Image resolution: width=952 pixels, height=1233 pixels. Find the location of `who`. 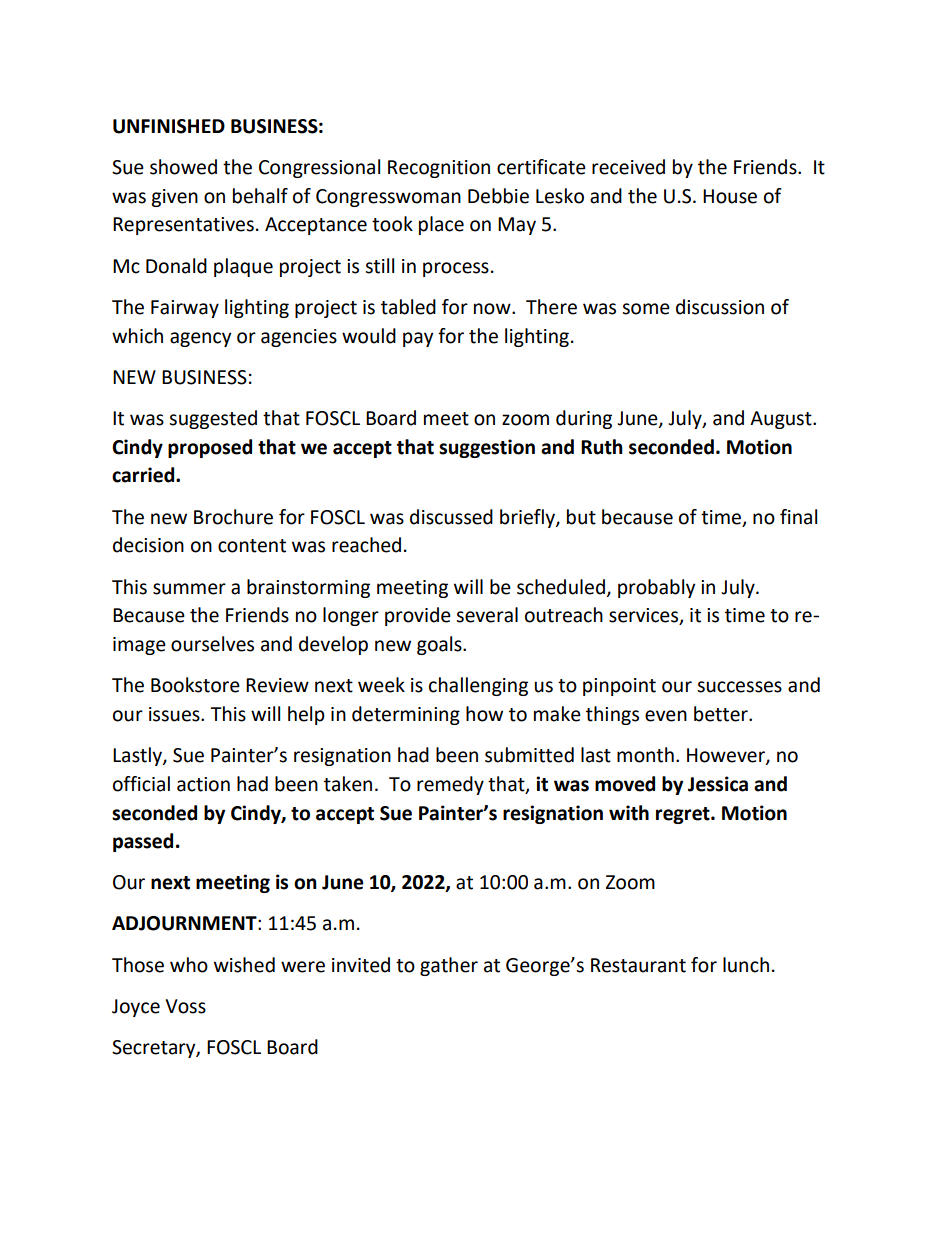

who is located at coordinates (189, 965).
